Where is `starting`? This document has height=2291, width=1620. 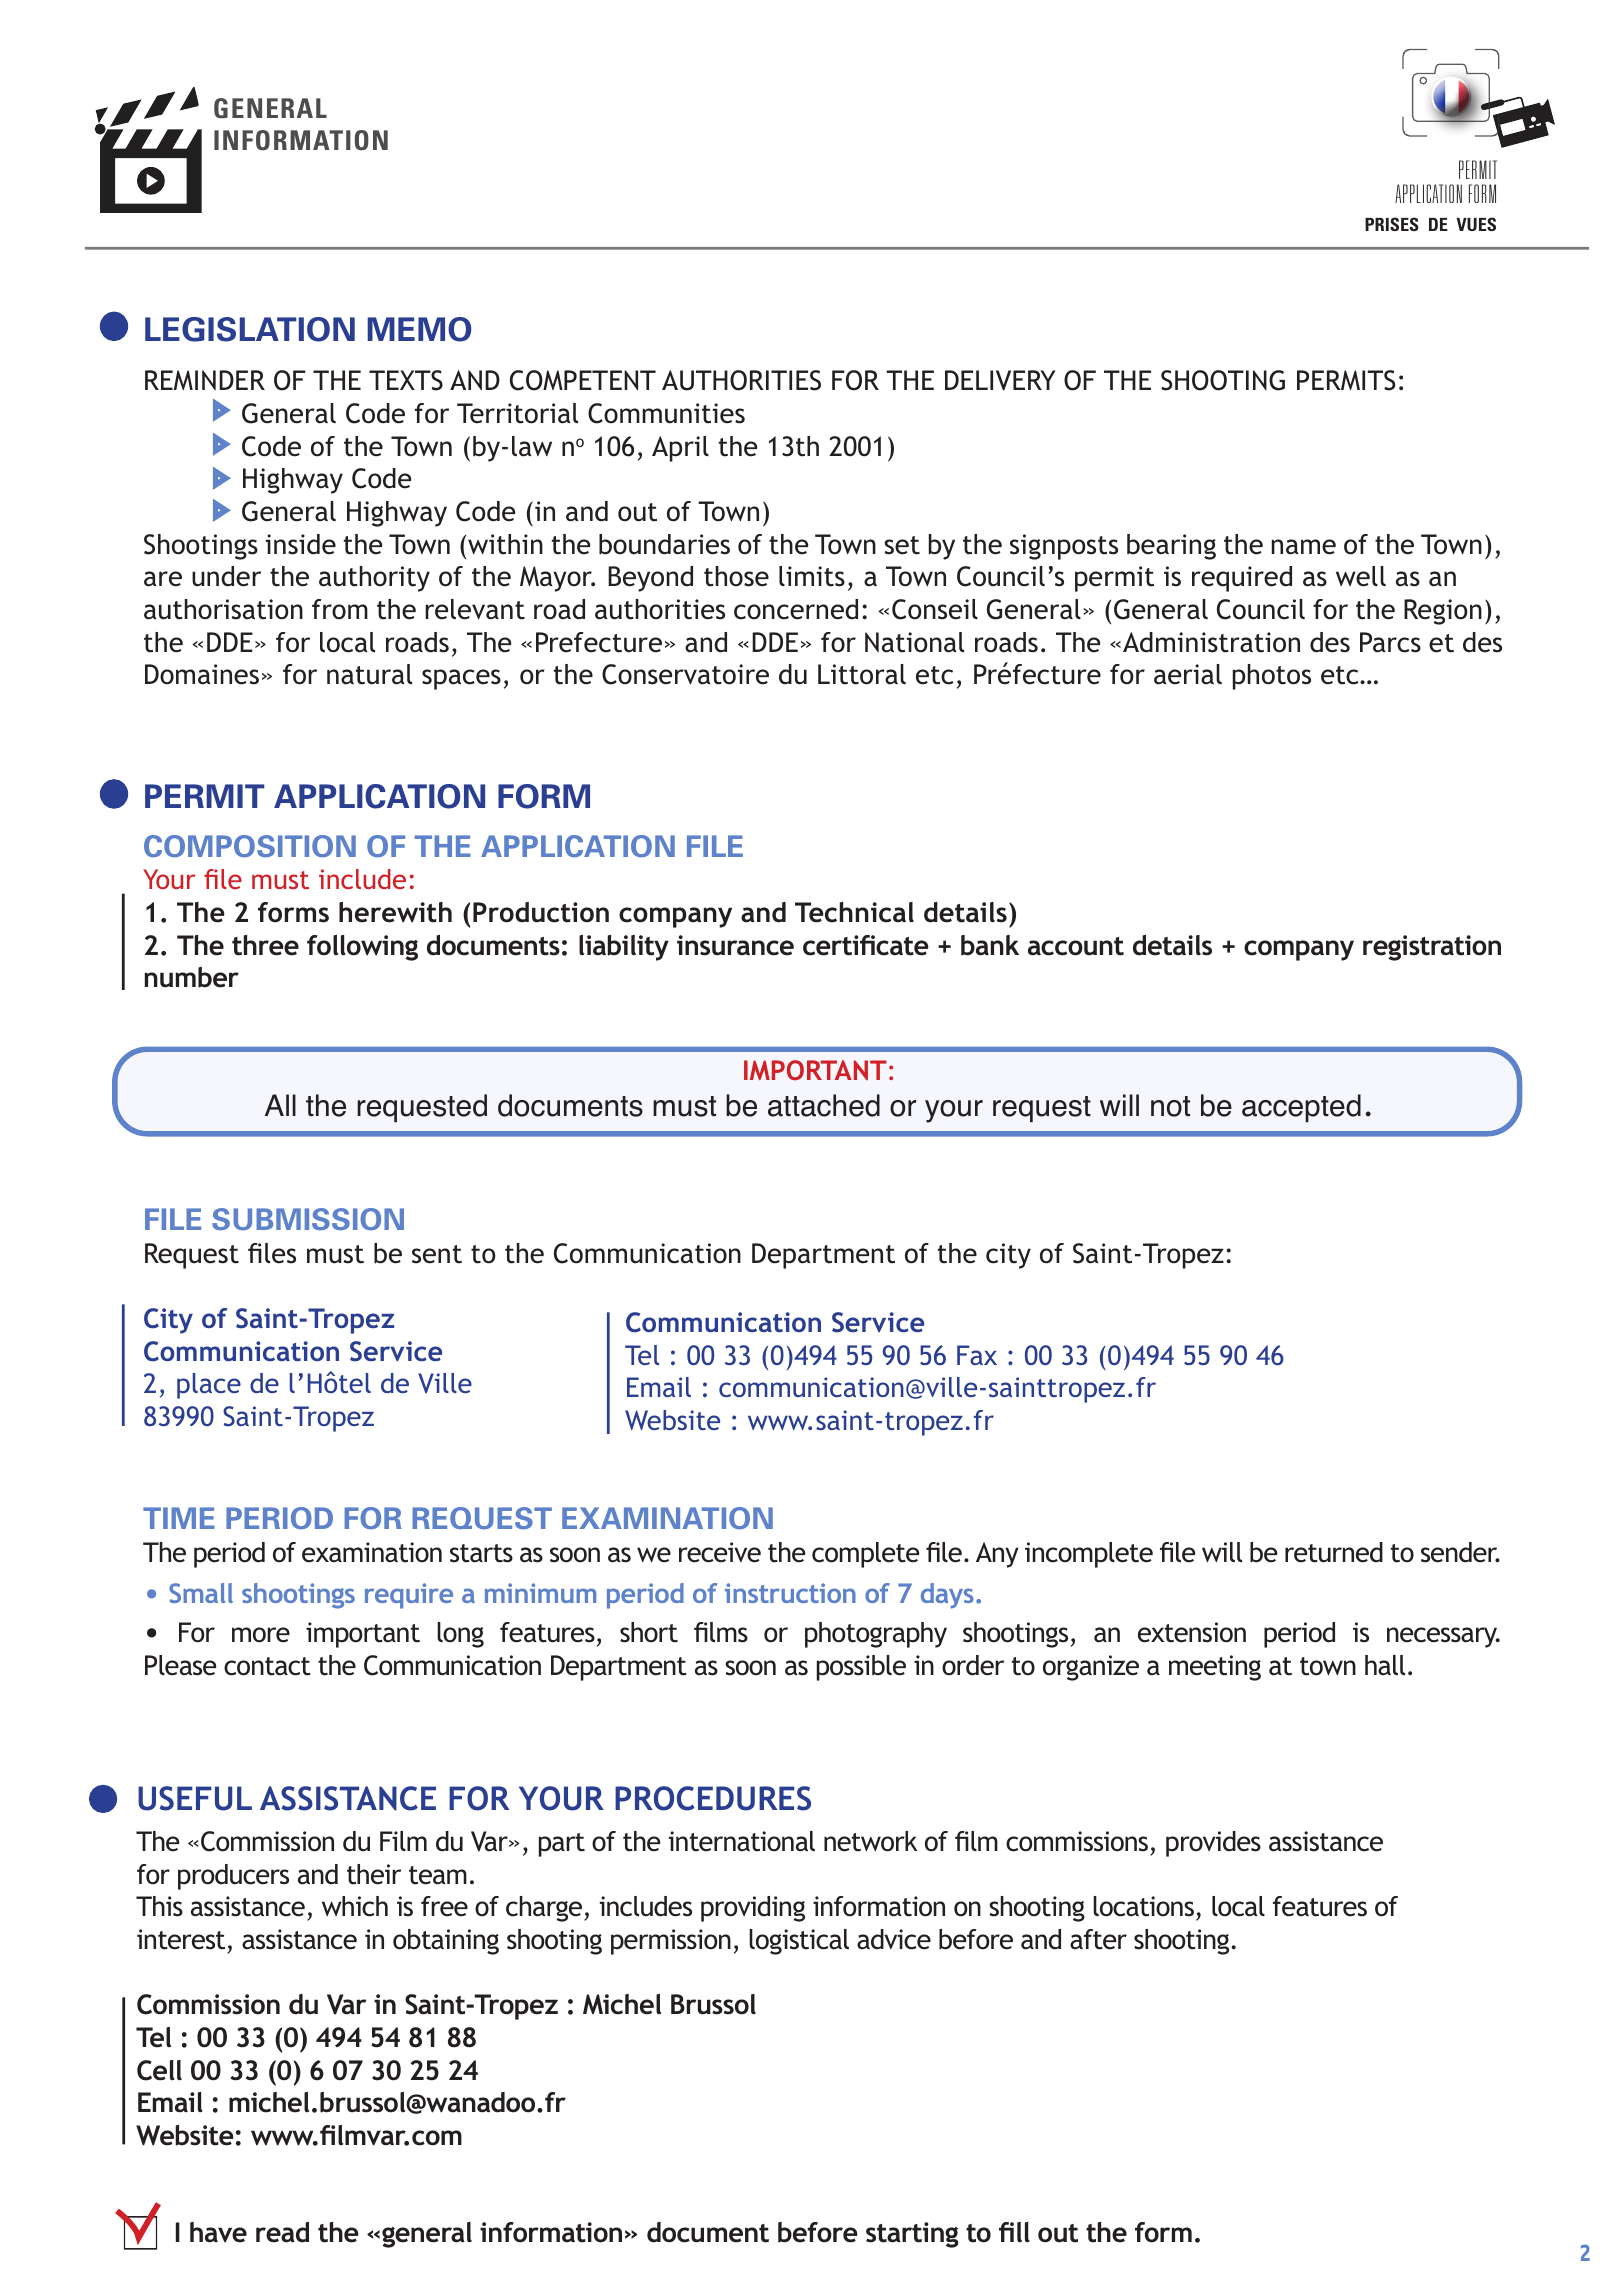
starting is located at coordinates (912, 2235).
